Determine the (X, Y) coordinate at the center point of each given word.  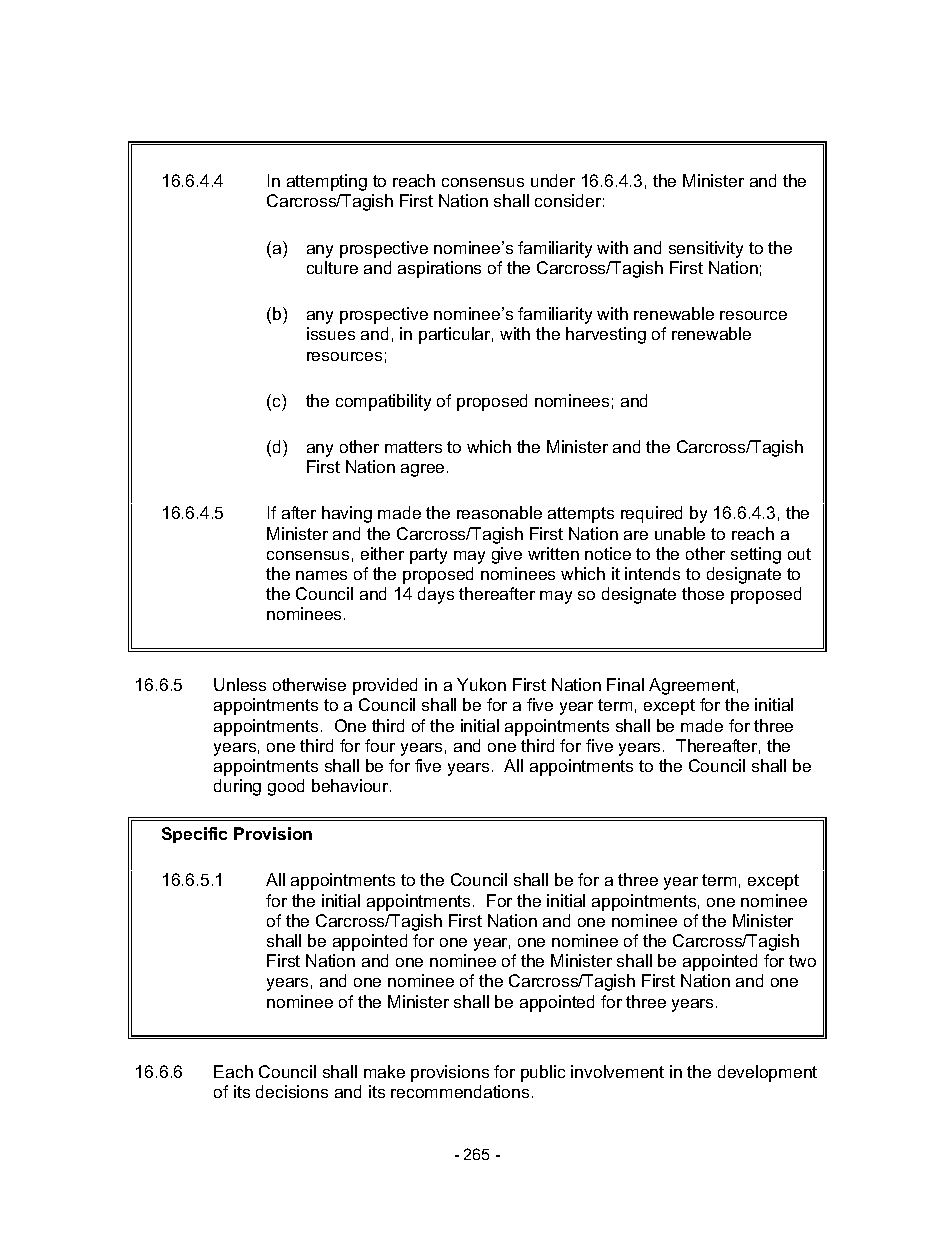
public (543, 1073)
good (286, 787)
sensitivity (706, 249)
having (347, 514)
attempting (327, 182)
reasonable (499, 512)
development (767, 1073)
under (553, 180)
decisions (292, 1091)
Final (625, 684)
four (380, 745)
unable (680, 533)
